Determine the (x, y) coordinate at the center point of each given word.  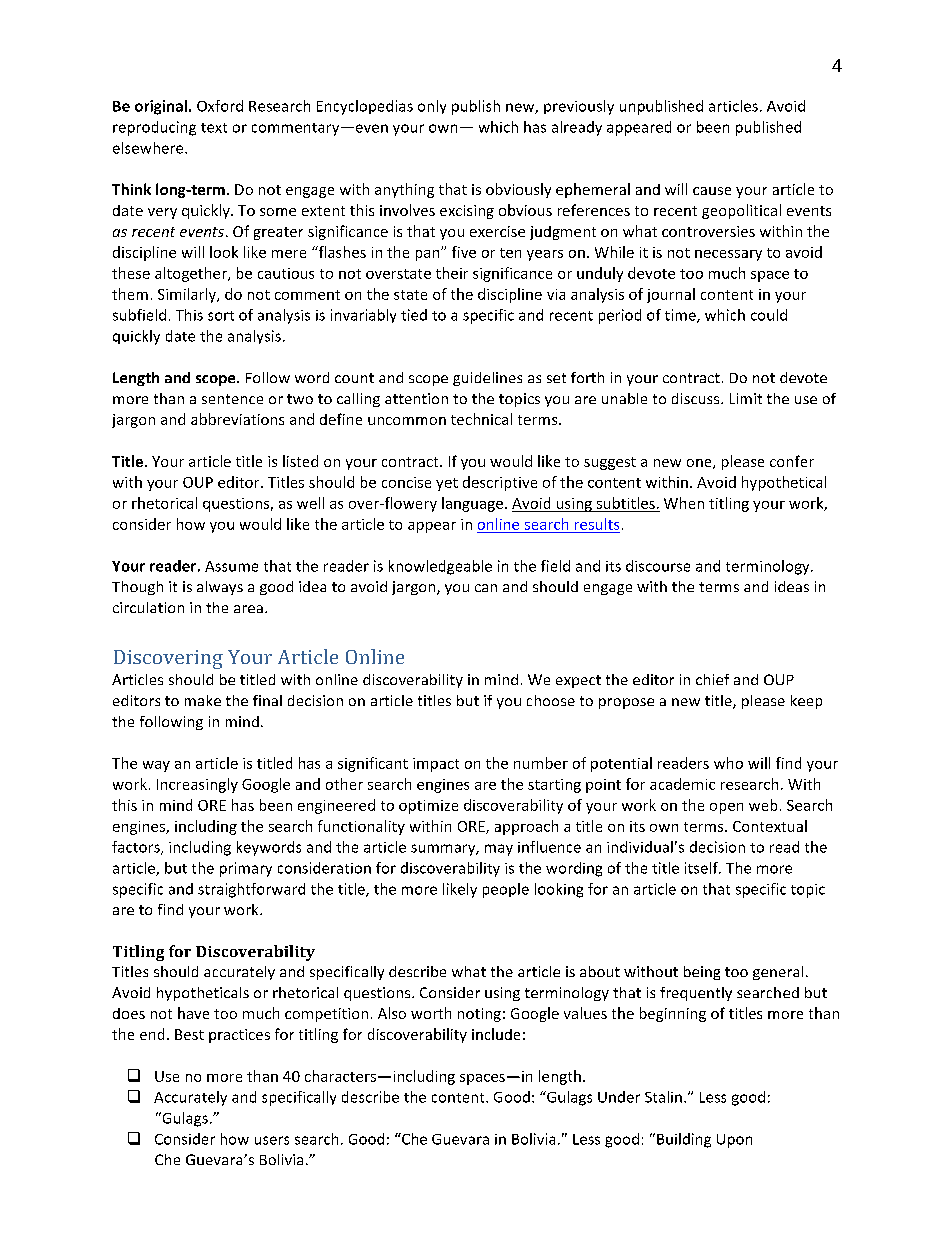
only (432, 107)
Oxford (220, 106)
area (248, 609)
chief (712, 679)
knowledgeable (440, 567)
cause (712, 191)
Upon (734, 1141)
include (496, 1034)
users (272, 1140)
